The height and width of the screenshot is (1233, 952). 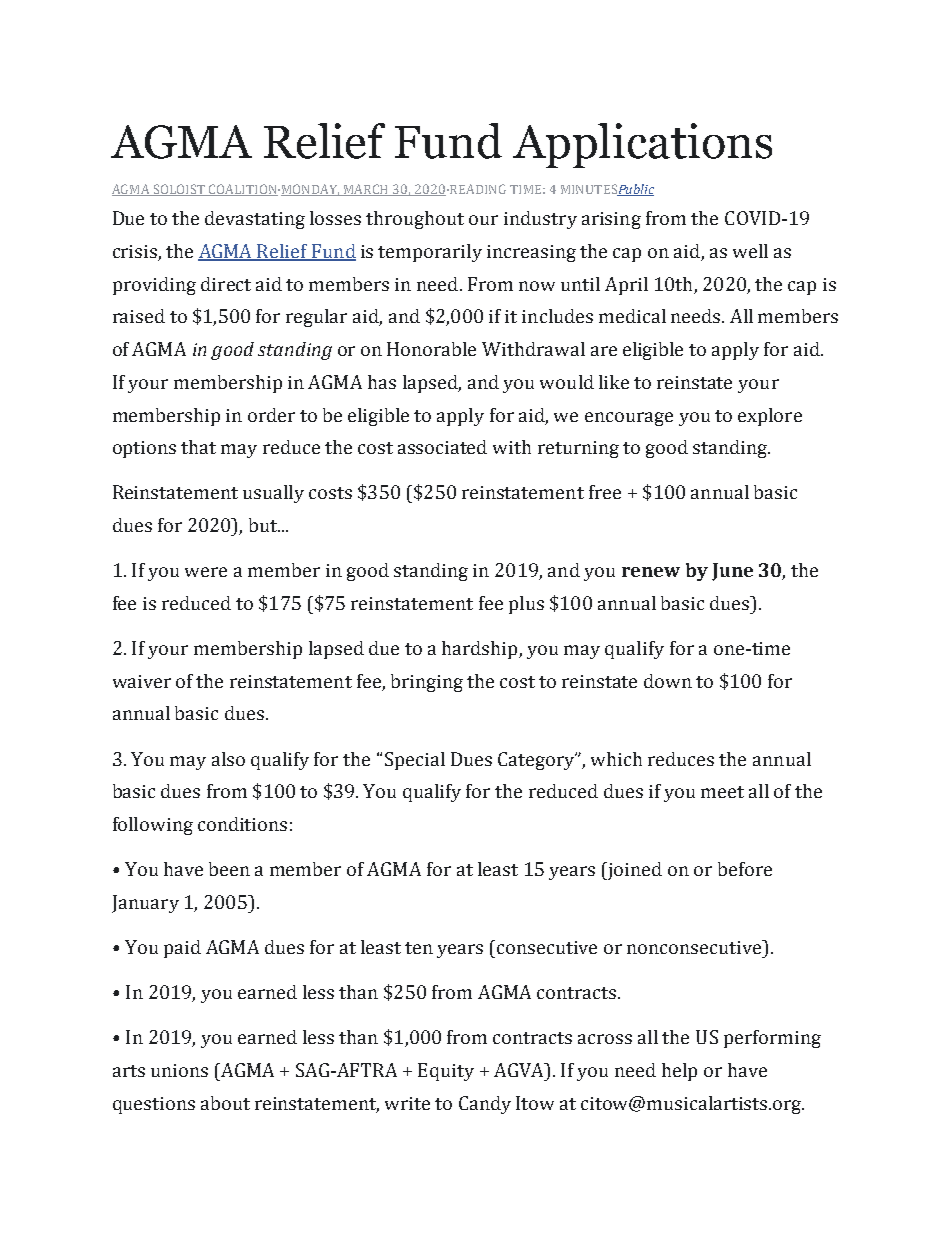 What do you see at coordinates (179, 190) in the screenshot?
I see `SOLOIST` at bounding box center [179, 190].
